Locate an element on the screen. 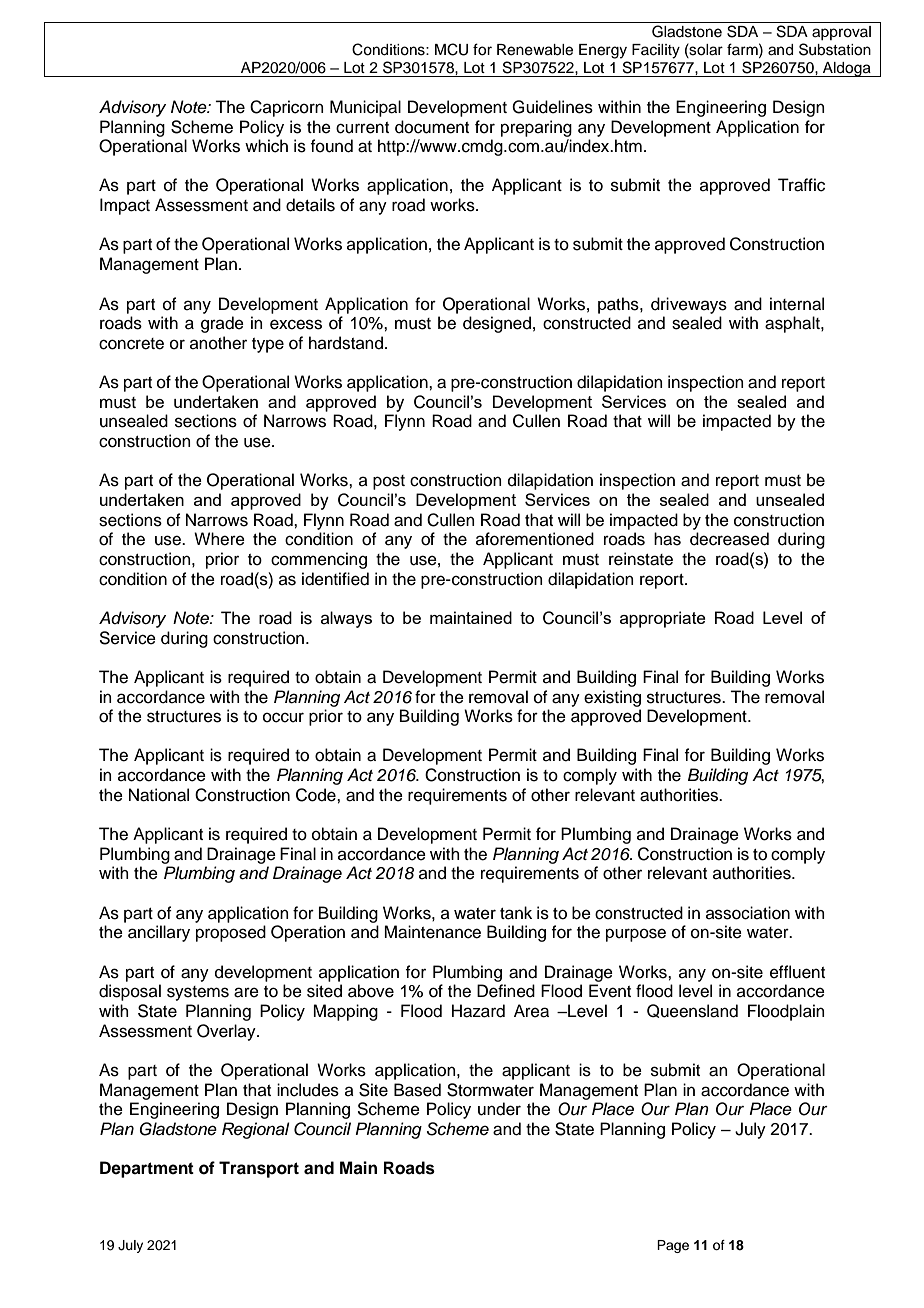 This screenshot has width=924, height=1308. systems is located at coordinates (198, 993).
